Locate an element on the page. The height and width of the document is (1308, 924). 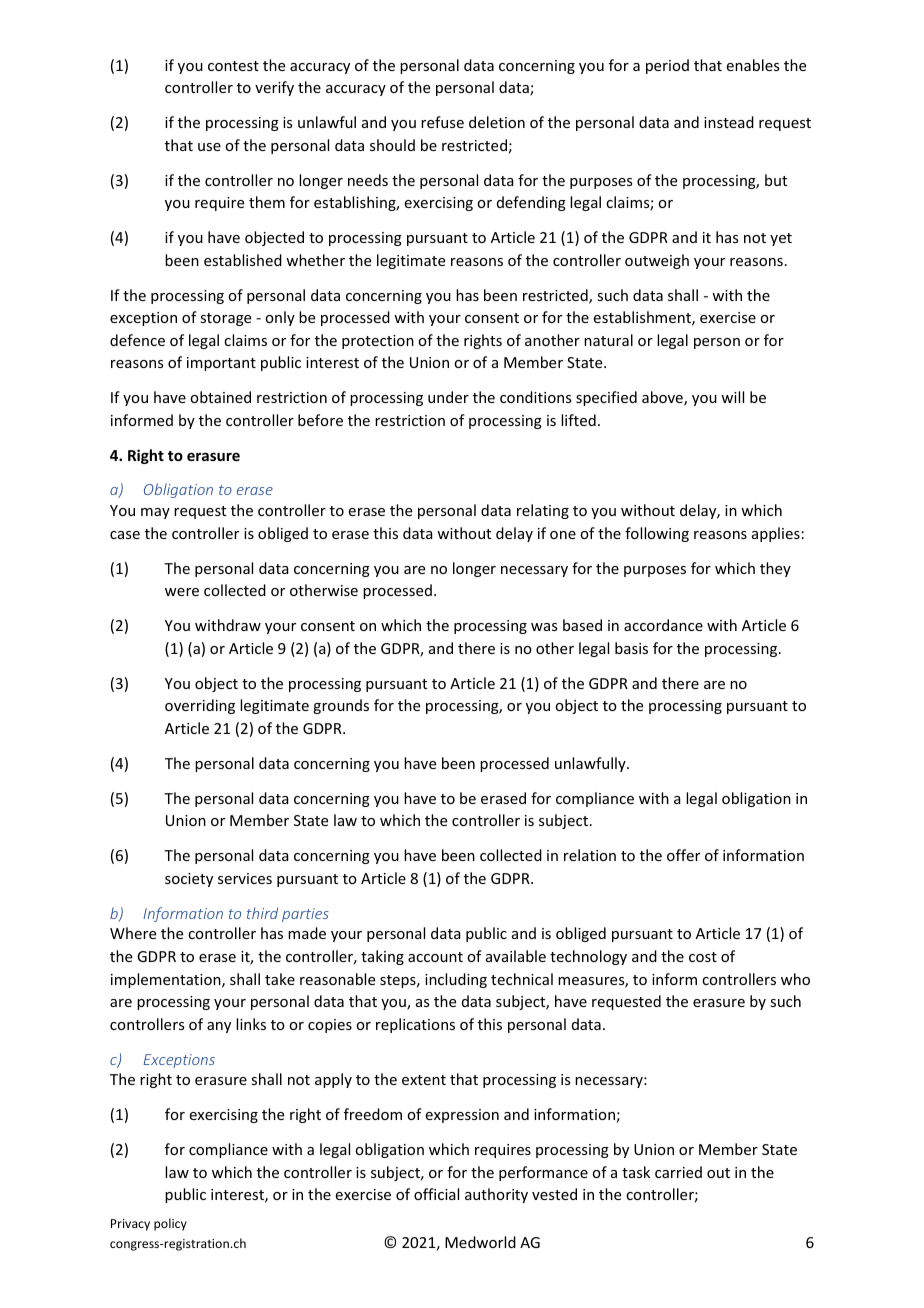
under is located at coordinates (448, 397).
